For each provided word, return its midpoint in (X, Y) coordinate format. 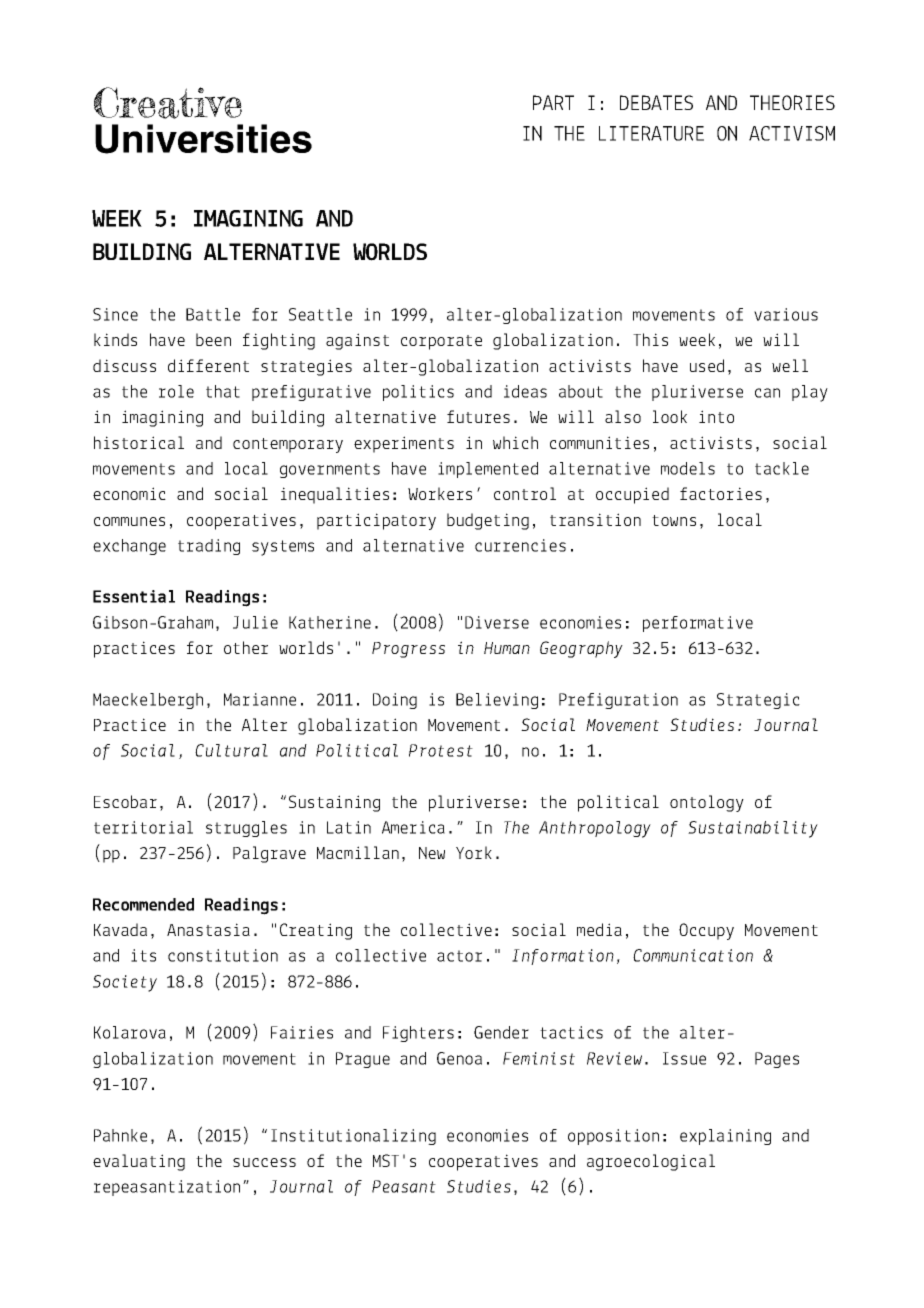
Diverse (497, 622)
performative (698, 624)
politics (418, 393)
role (176, 391)
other (246, 647)
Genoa (459, 1058)
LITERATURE (651, 133)
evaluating (139, 1162)
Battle (213, 314)
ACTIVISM (792, 133)
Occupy (706, 931)
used (707, 365)
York (474, 852)
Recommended (143, 904)
